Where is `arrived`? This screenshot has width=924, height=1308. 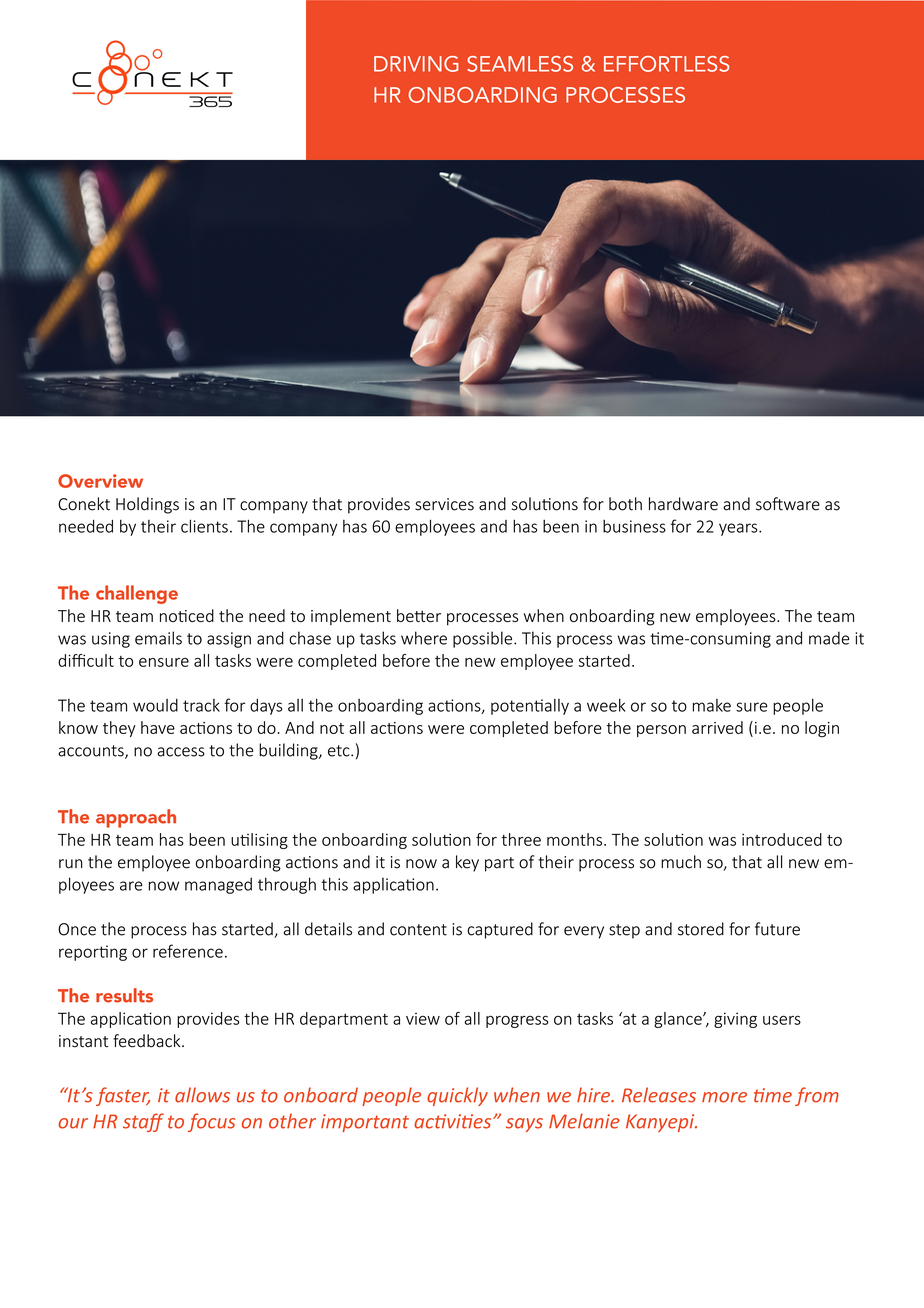 arrived is located at coordinates (717, 727).
